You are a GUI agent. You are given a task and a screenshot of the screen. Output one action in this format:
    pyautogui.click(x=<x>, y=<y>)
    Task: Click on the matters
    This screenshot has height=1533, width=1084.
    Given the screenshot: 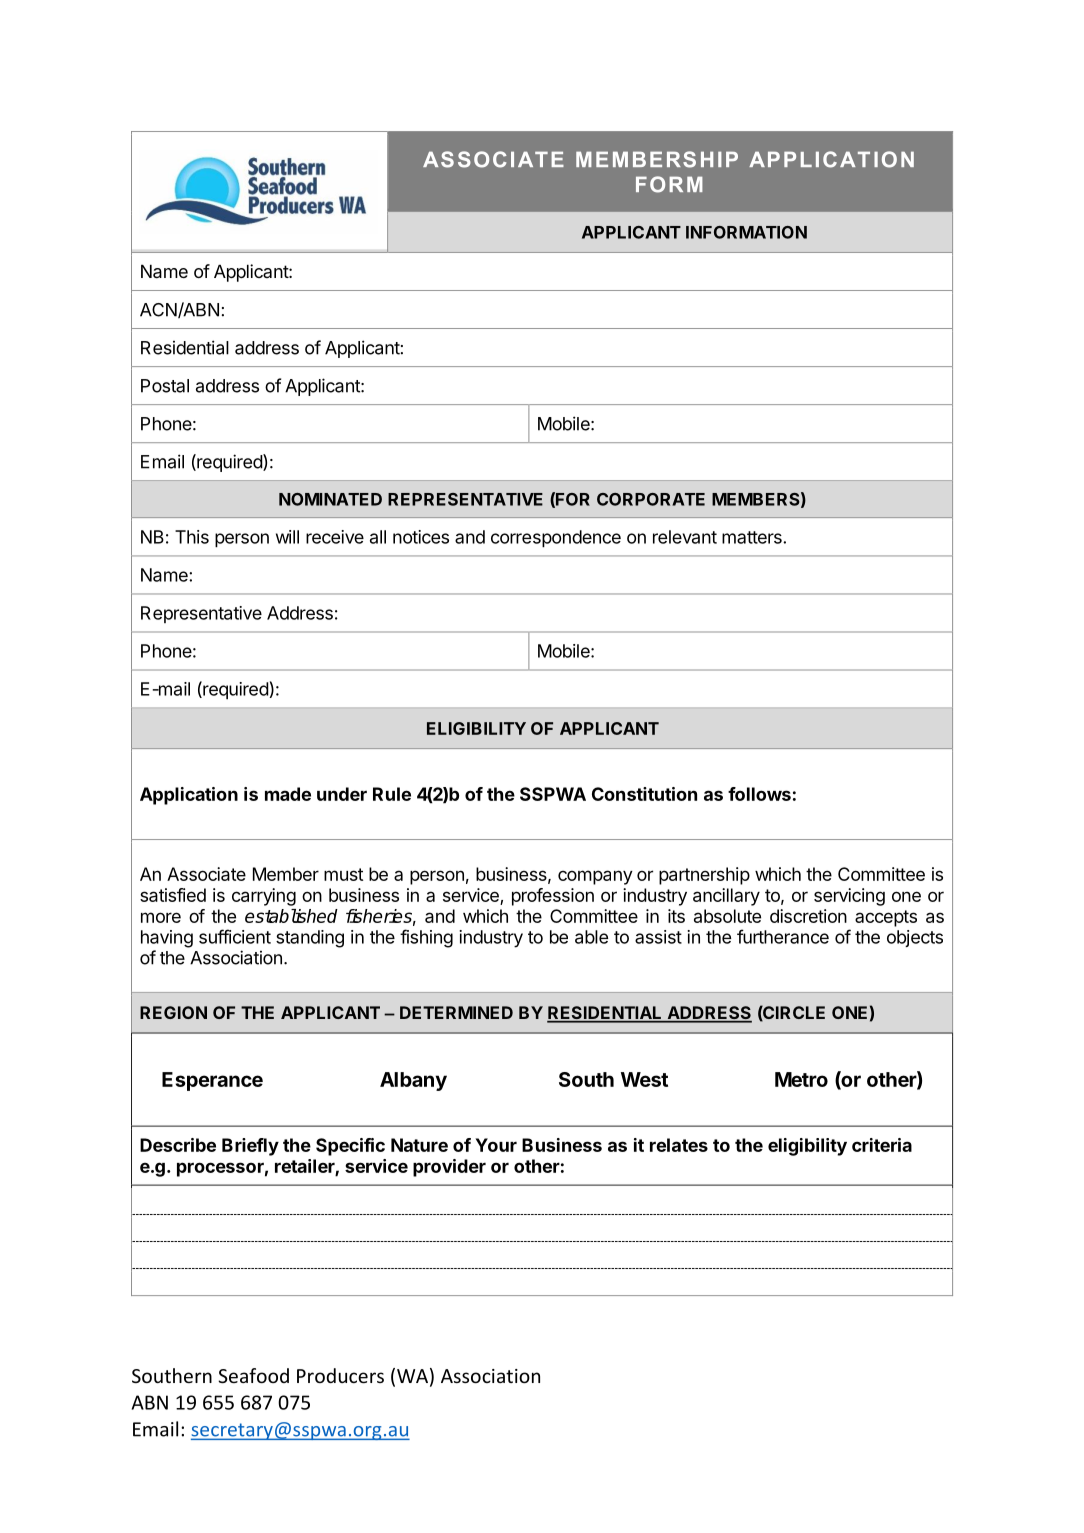 What is the action you would take?
    pyautogui.click(x=753, y=537)
